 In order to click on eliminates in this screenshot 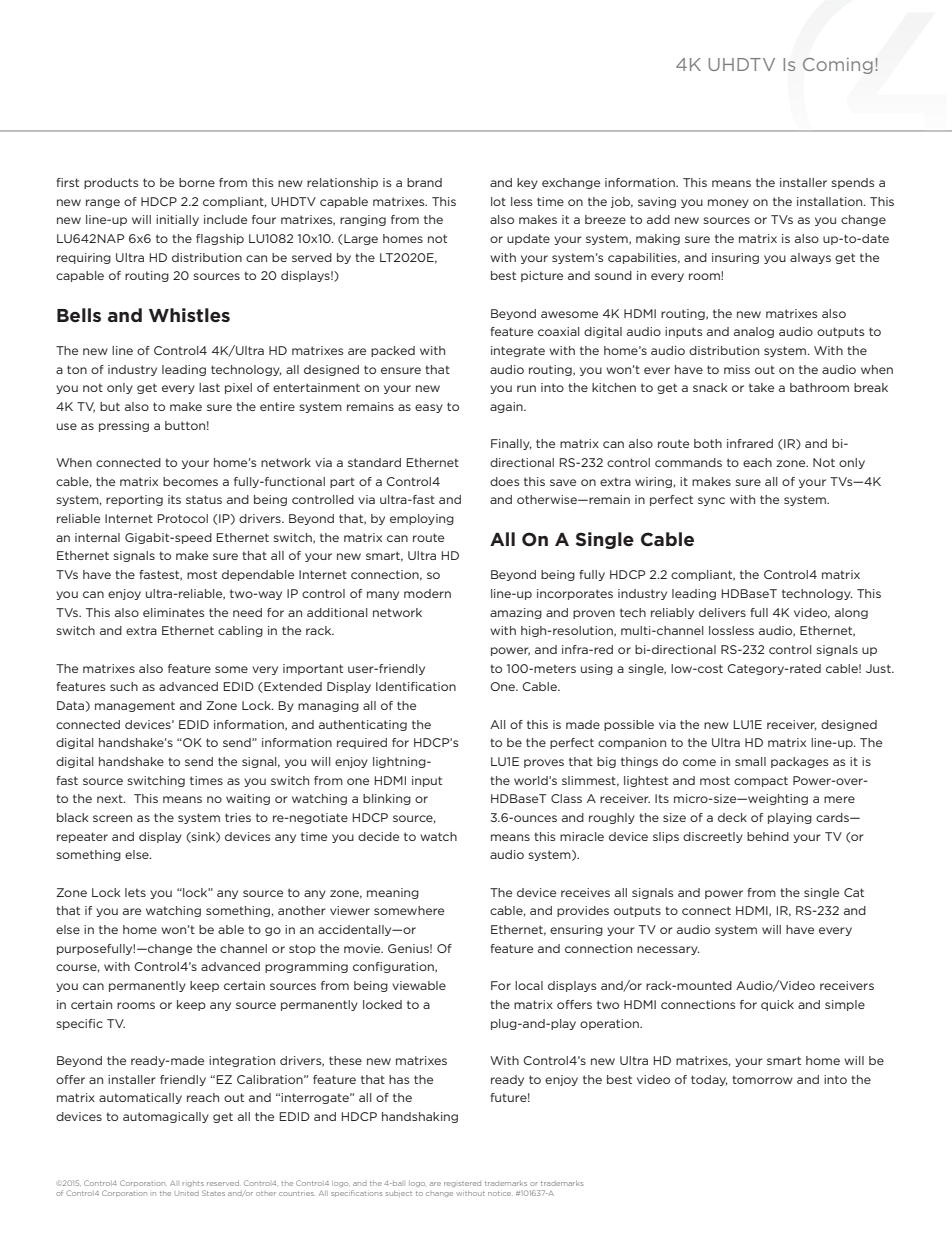, I will do `click(174, 612)`.
